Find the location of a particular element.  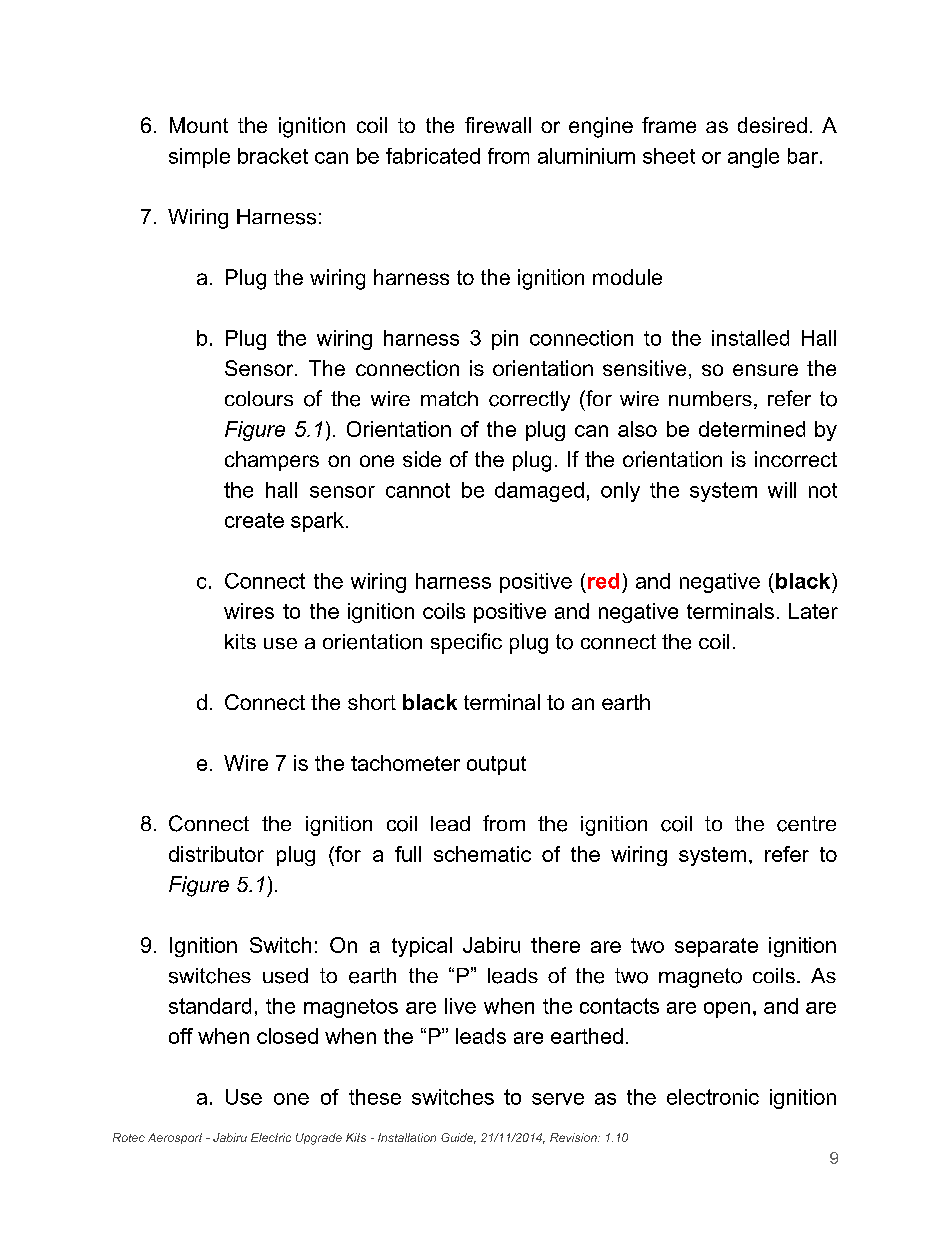

output is located at coordinates (496, 765).
